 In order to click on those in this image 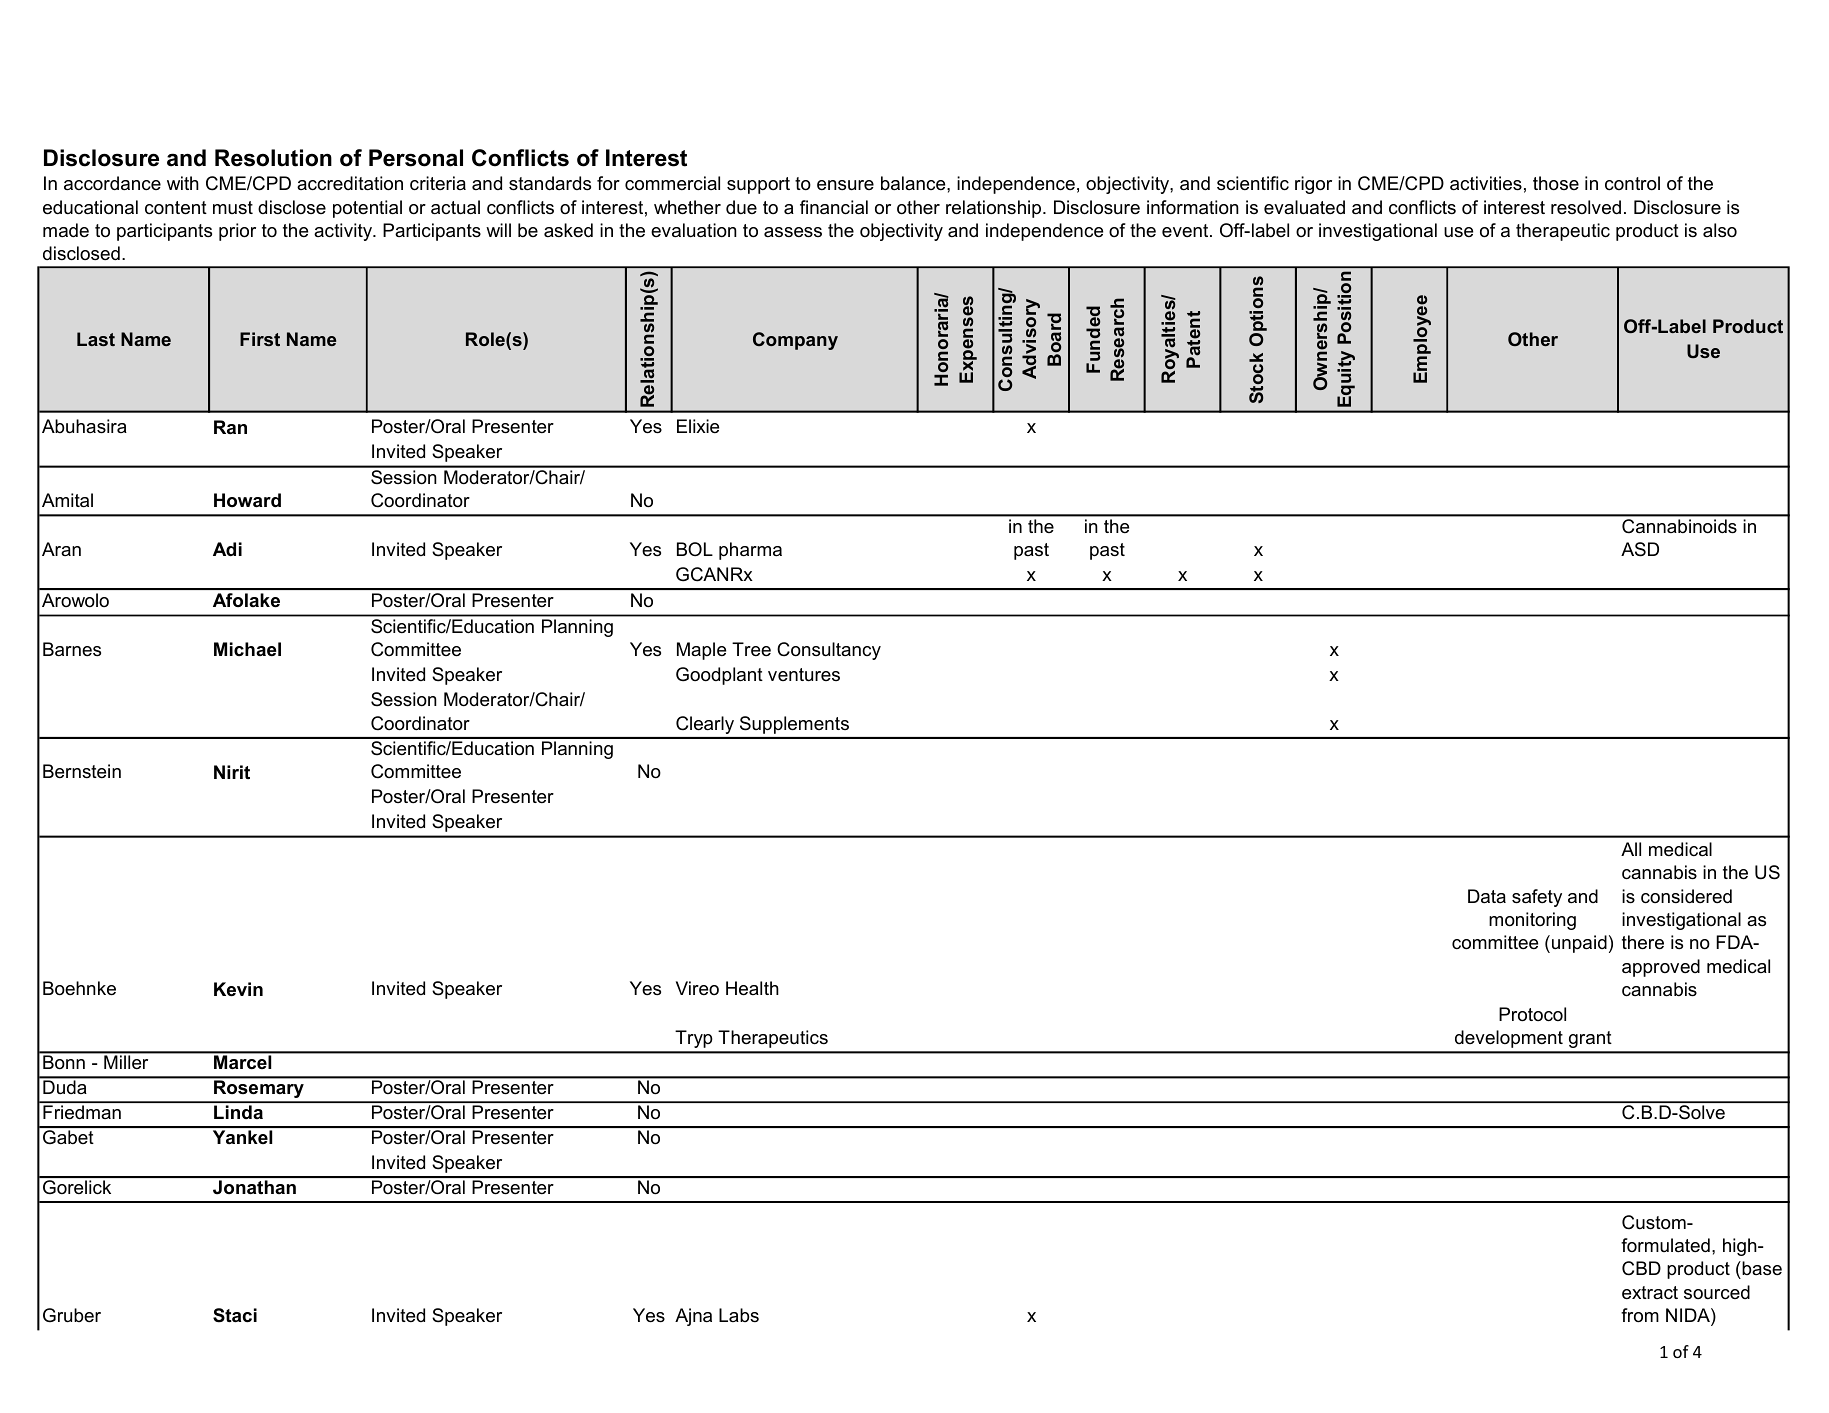, I will do `click(1556, 183)`.
